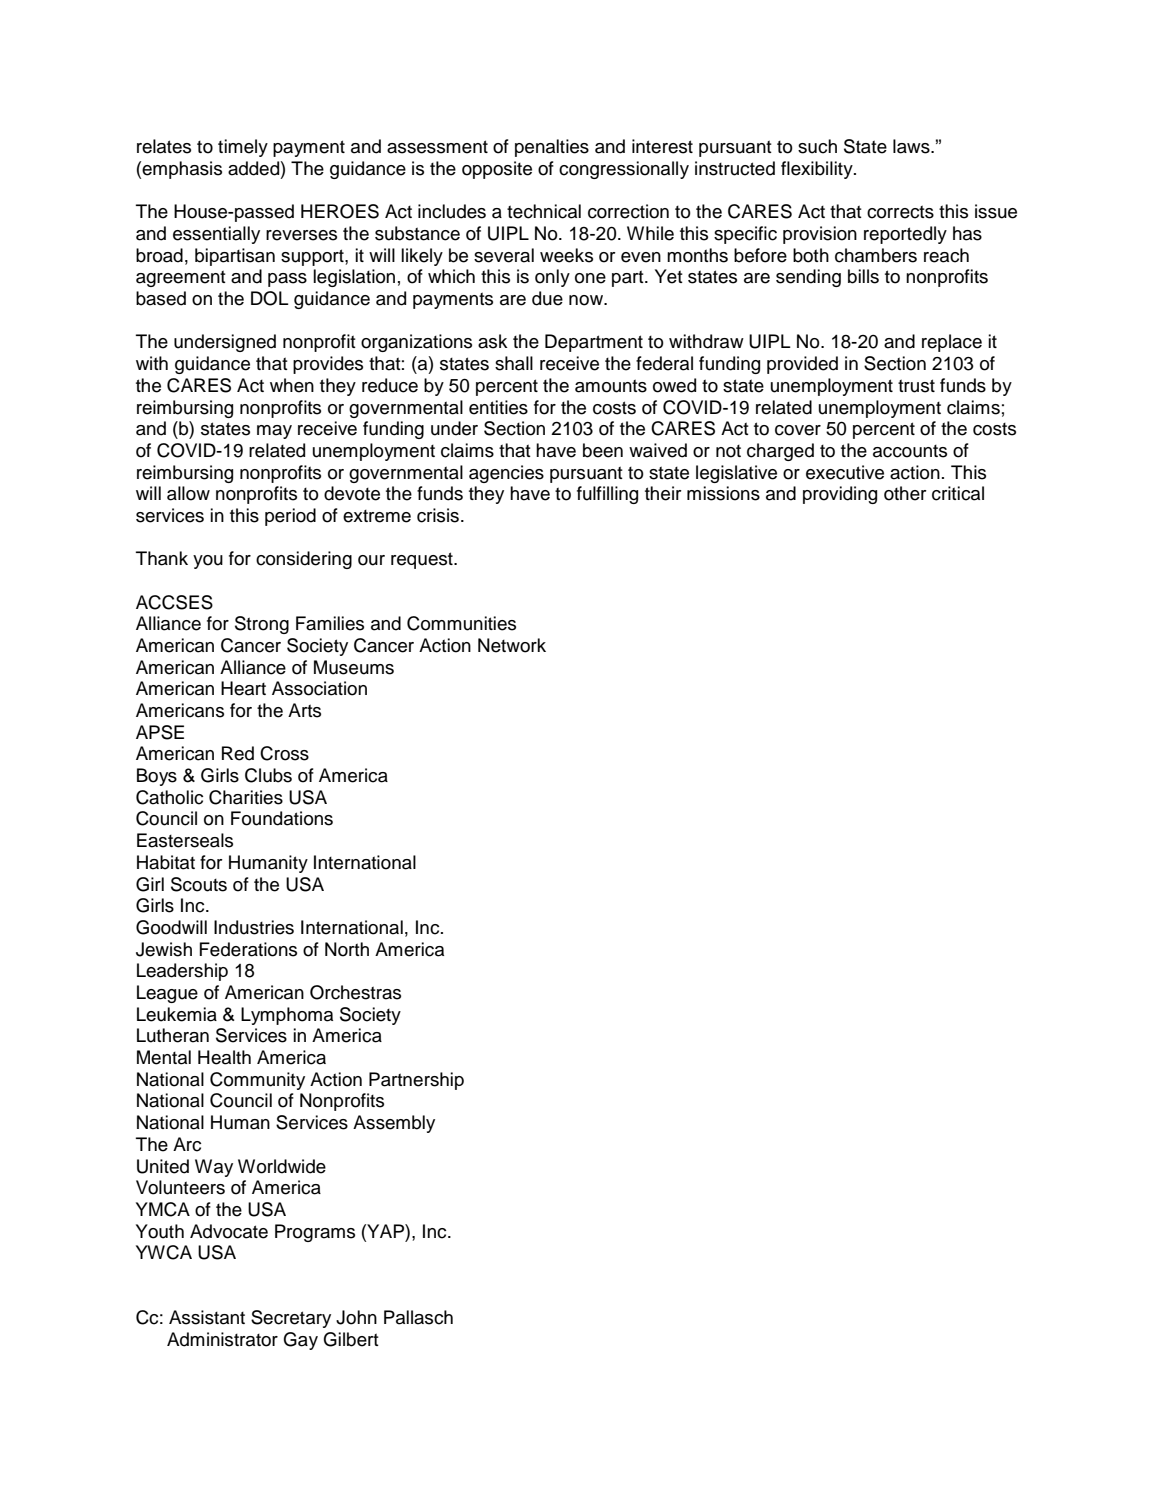 The width and height of the screenshot is (1154, 1493). Describe the element at coordinates (274, 432) in the screenshot. I see `may` at that location.
